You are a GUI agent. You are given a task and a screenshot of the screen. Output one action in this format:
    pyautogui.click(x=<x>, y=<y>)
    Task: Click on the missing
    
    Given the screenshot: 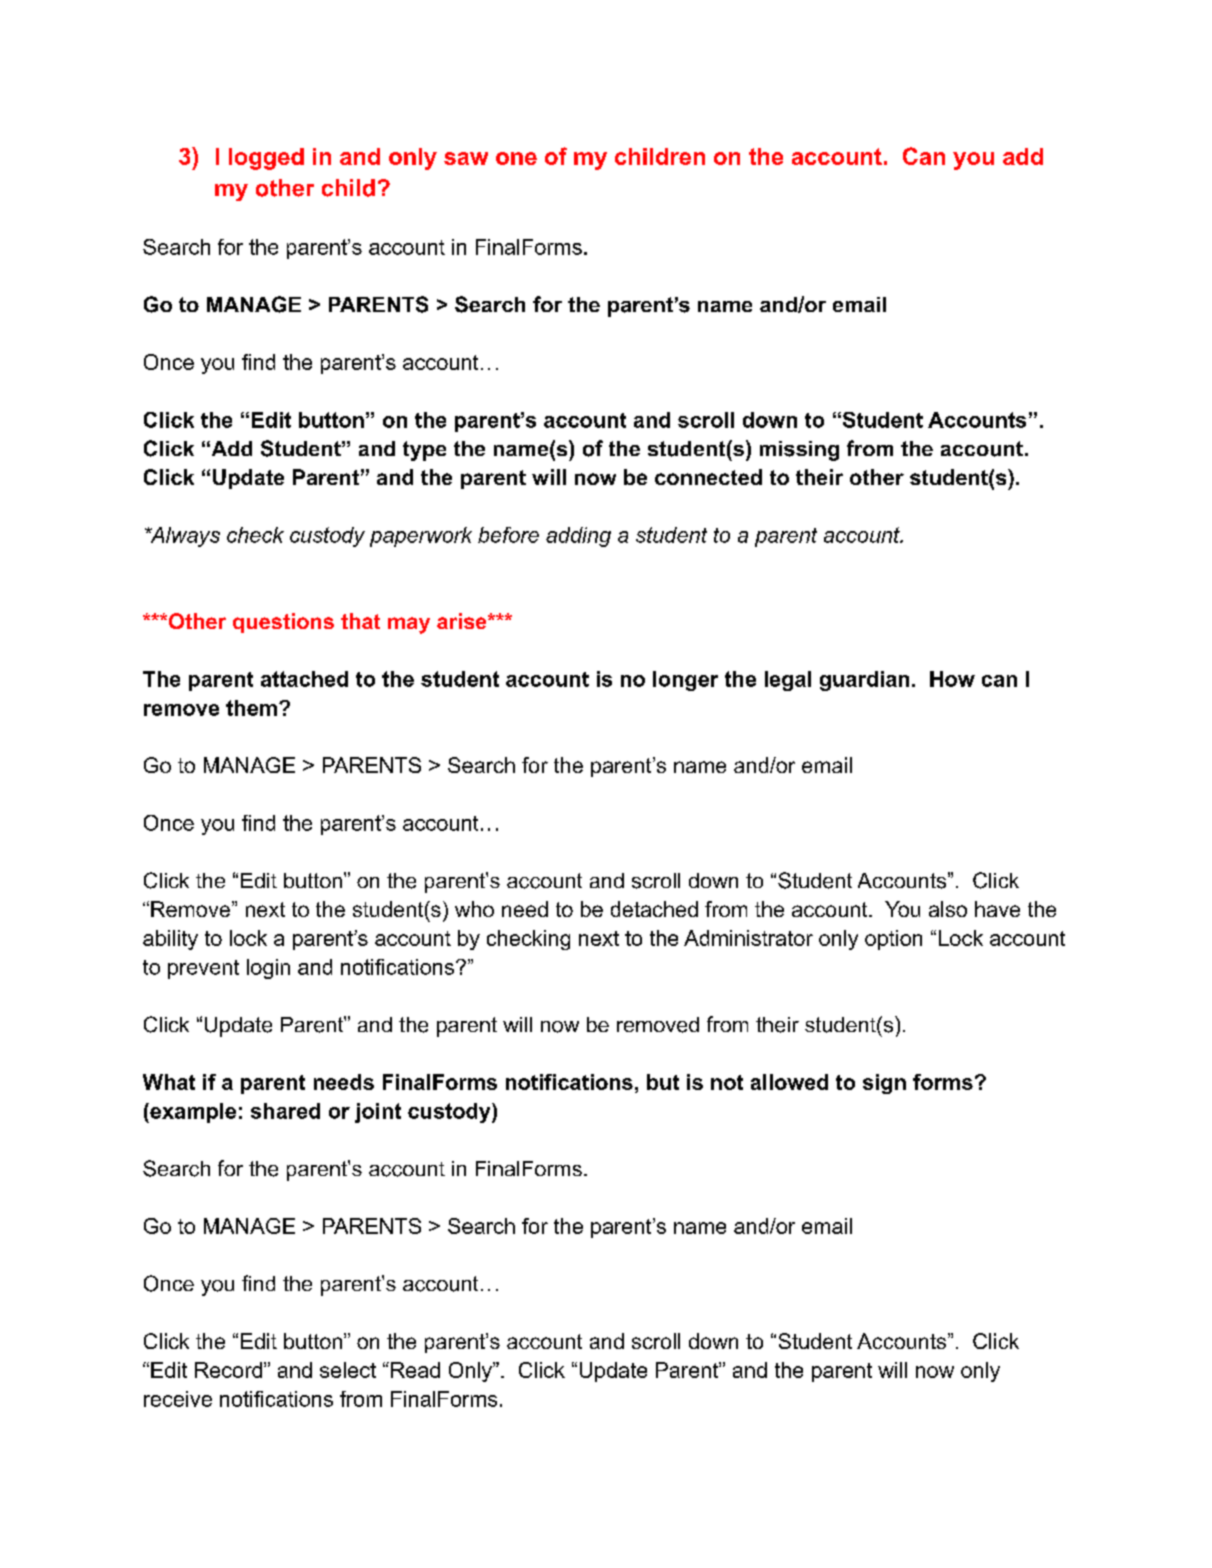 What is the action you would take?
    pyautogui.click(x=799, y=451)
